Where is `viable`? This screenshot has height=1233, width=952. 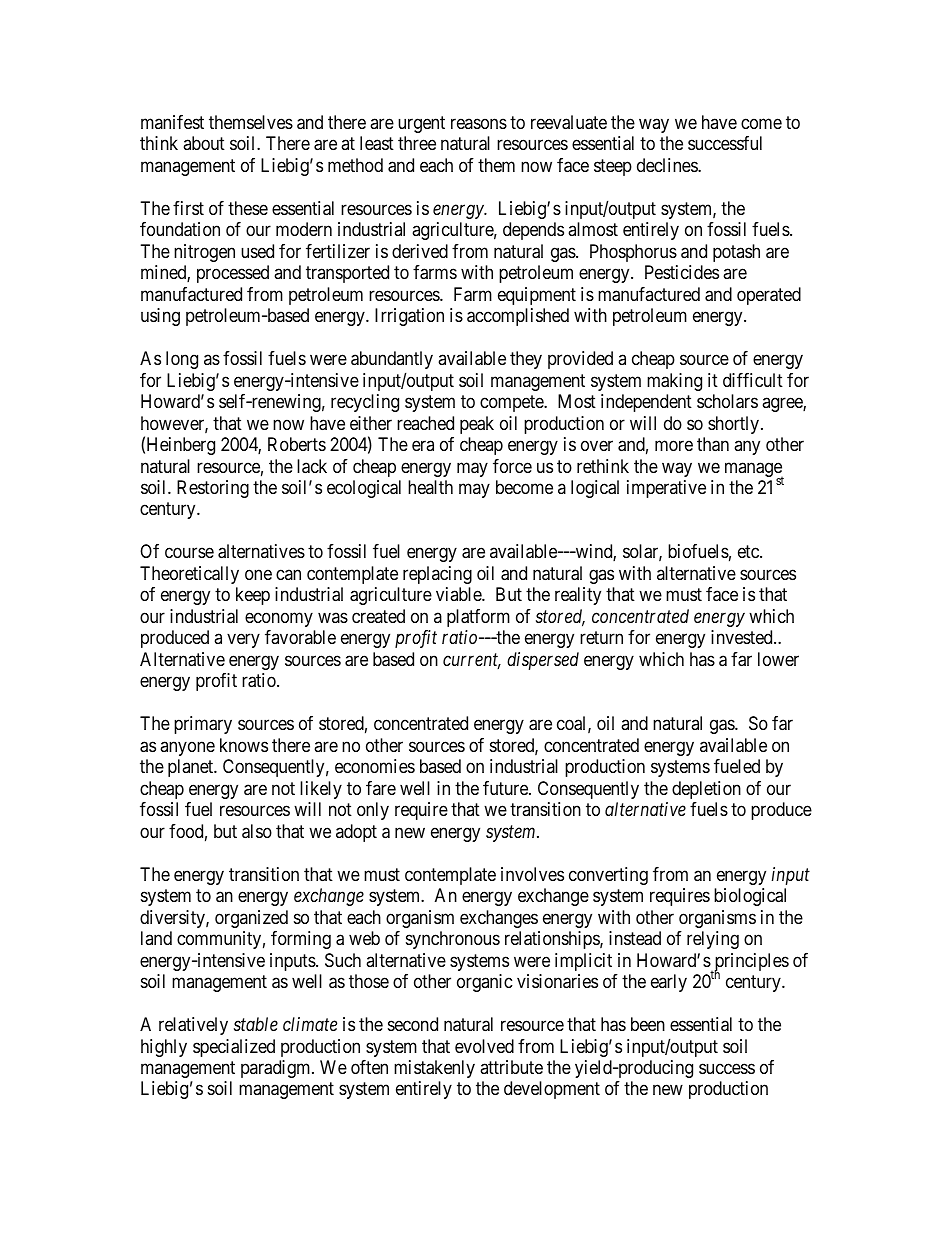
viable is located at coordinates (459, 594).
